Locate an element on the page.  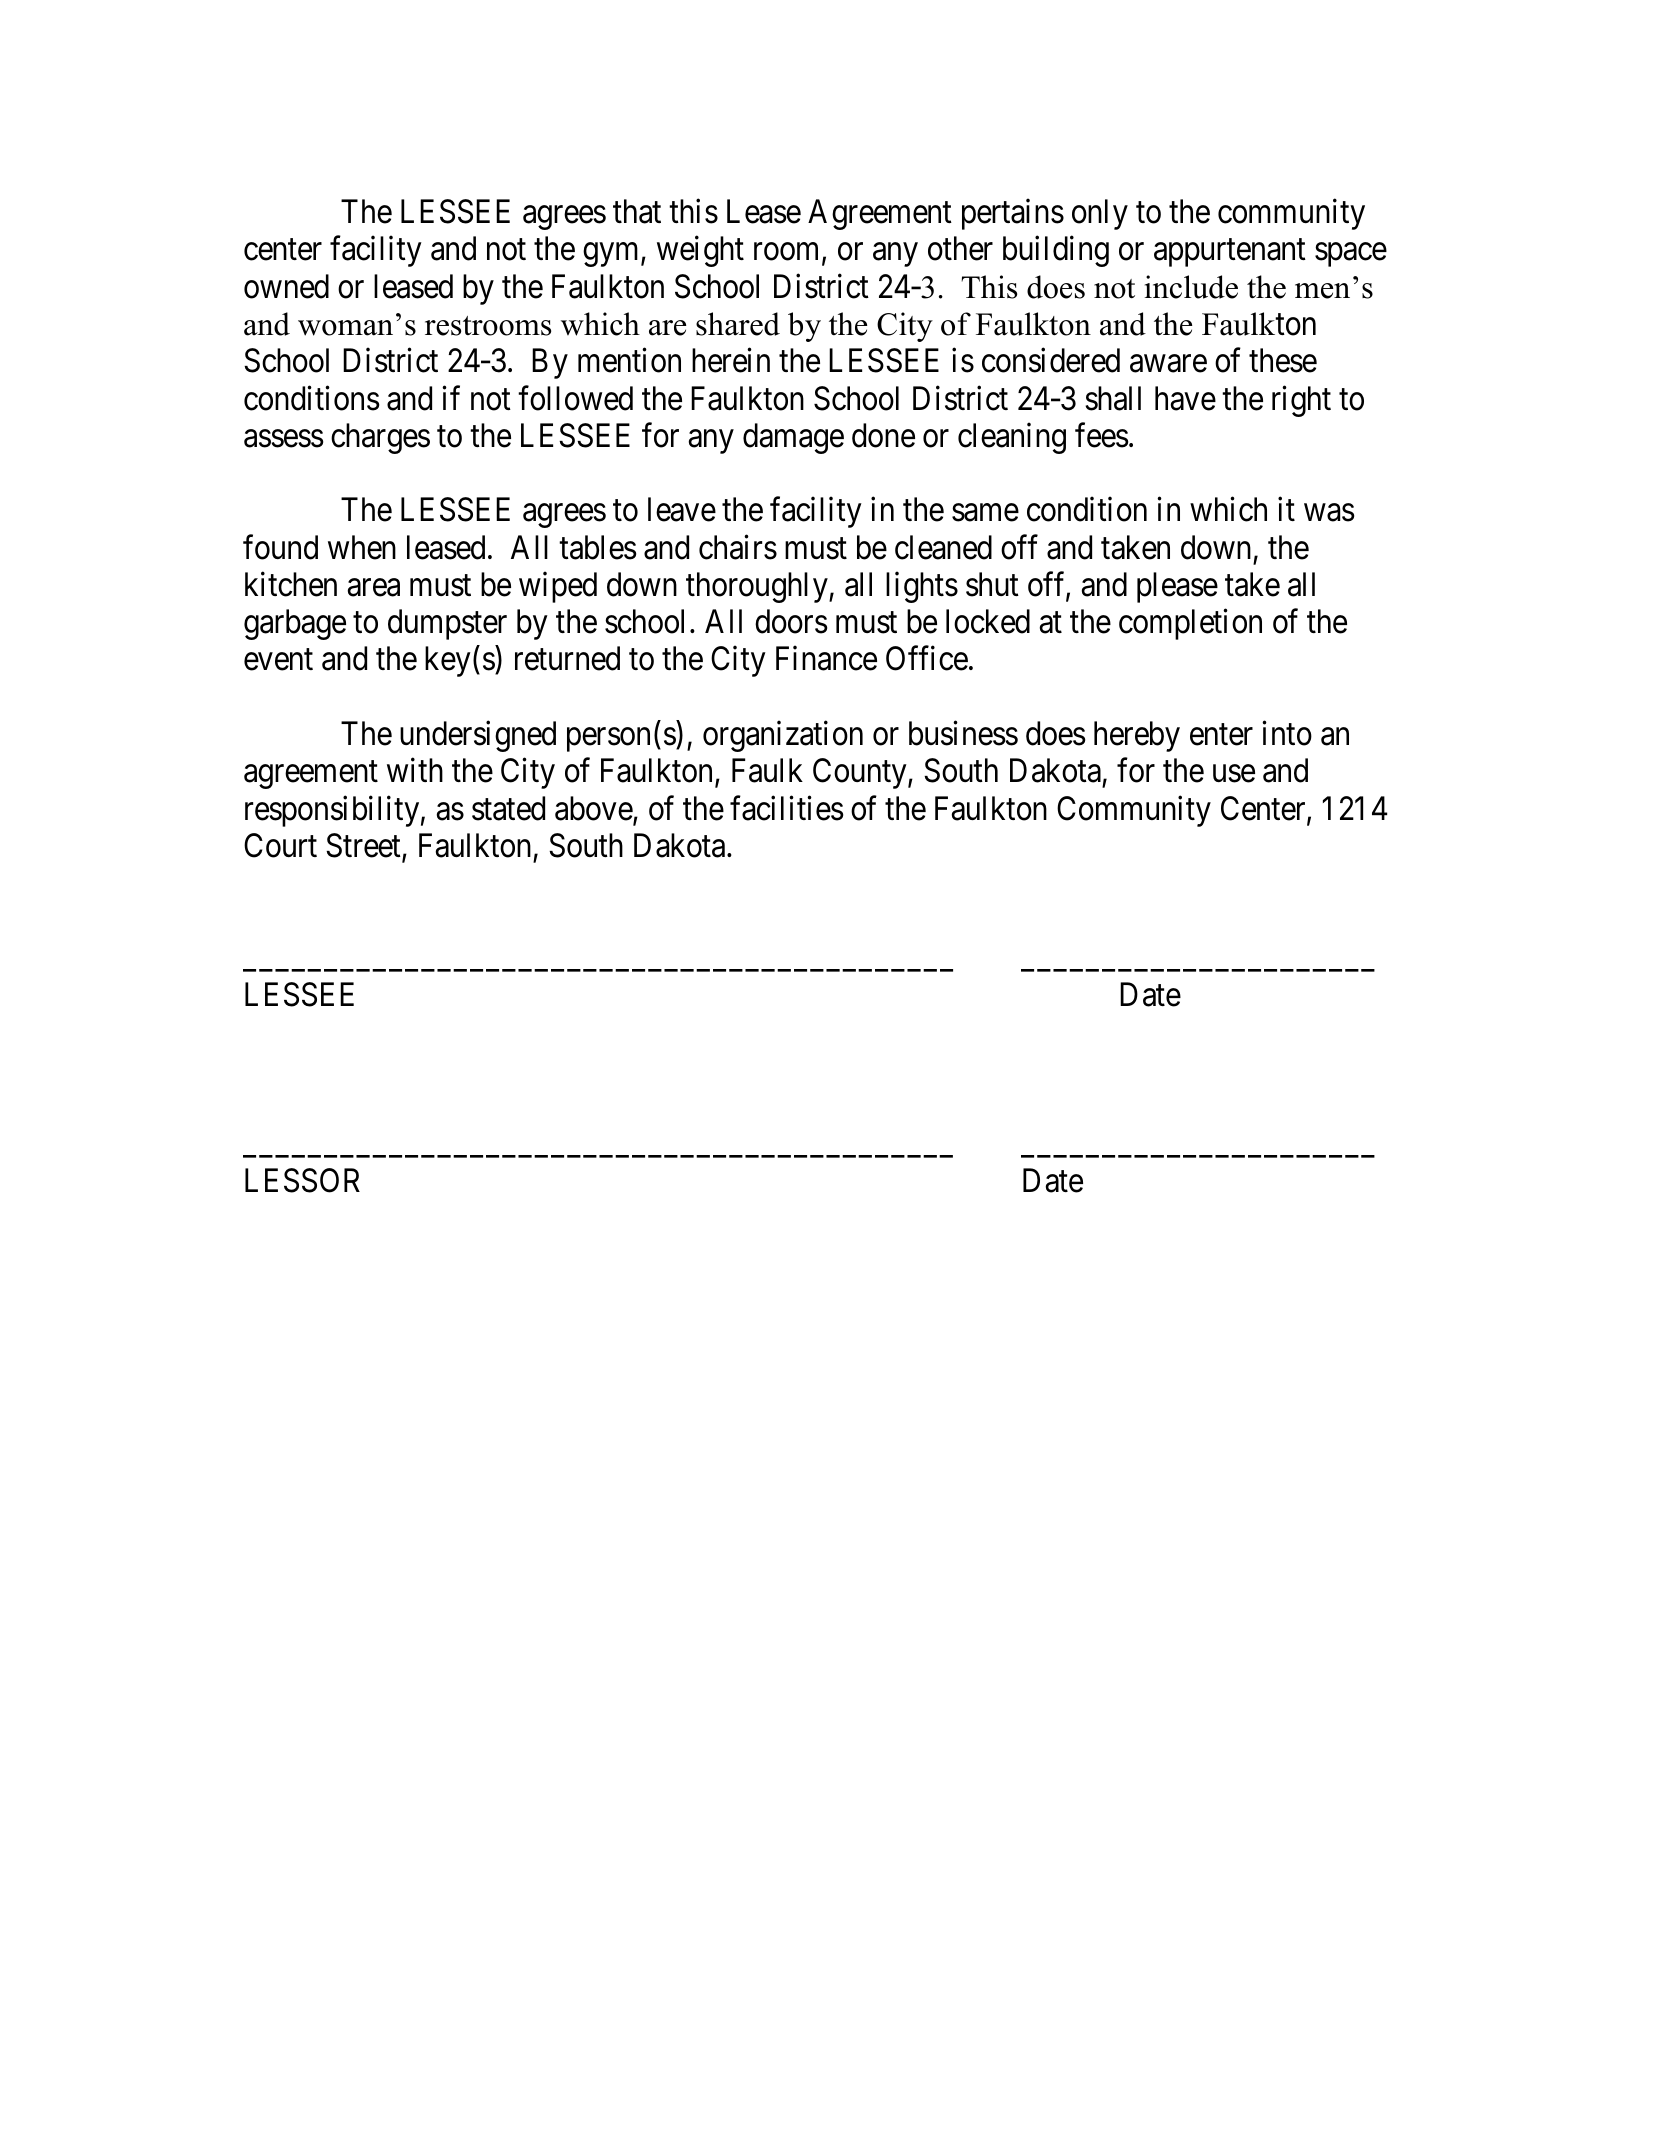
Street is located at coordinates (364, 846).
